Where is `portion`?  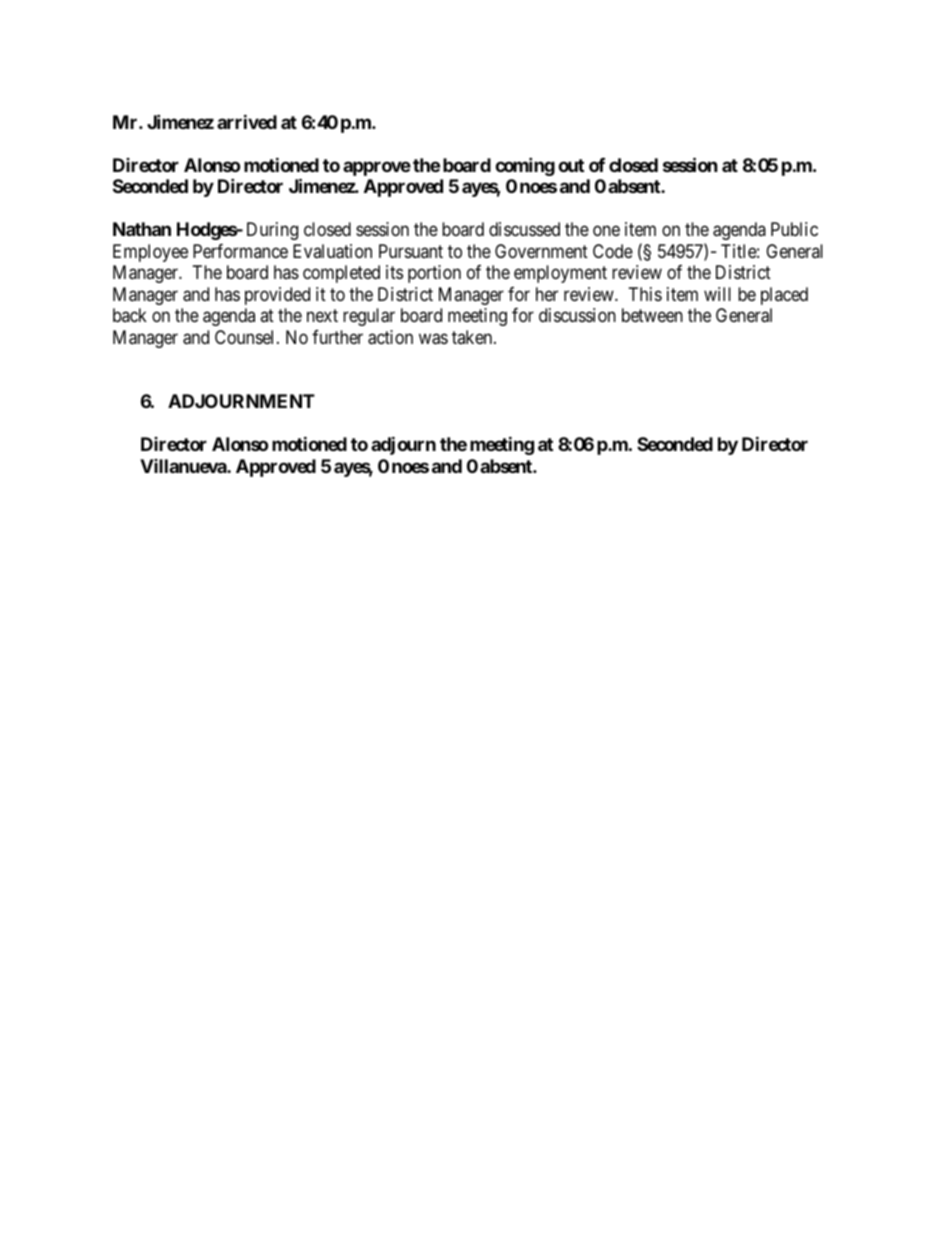
portion is located at coordinates (434, 274).
